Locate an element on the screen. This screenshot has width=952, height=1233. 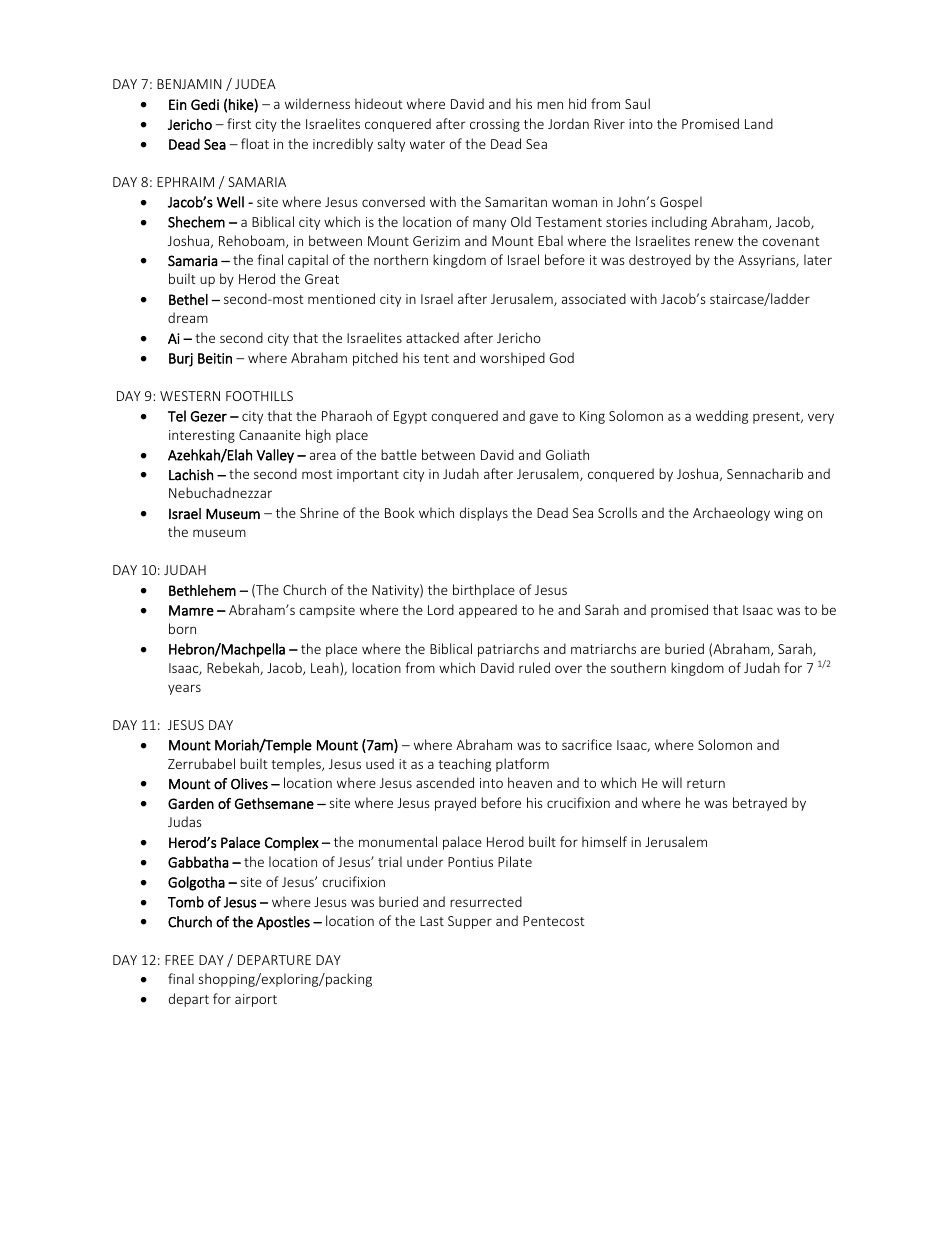
crossing is located at coordinates (495, 125).
